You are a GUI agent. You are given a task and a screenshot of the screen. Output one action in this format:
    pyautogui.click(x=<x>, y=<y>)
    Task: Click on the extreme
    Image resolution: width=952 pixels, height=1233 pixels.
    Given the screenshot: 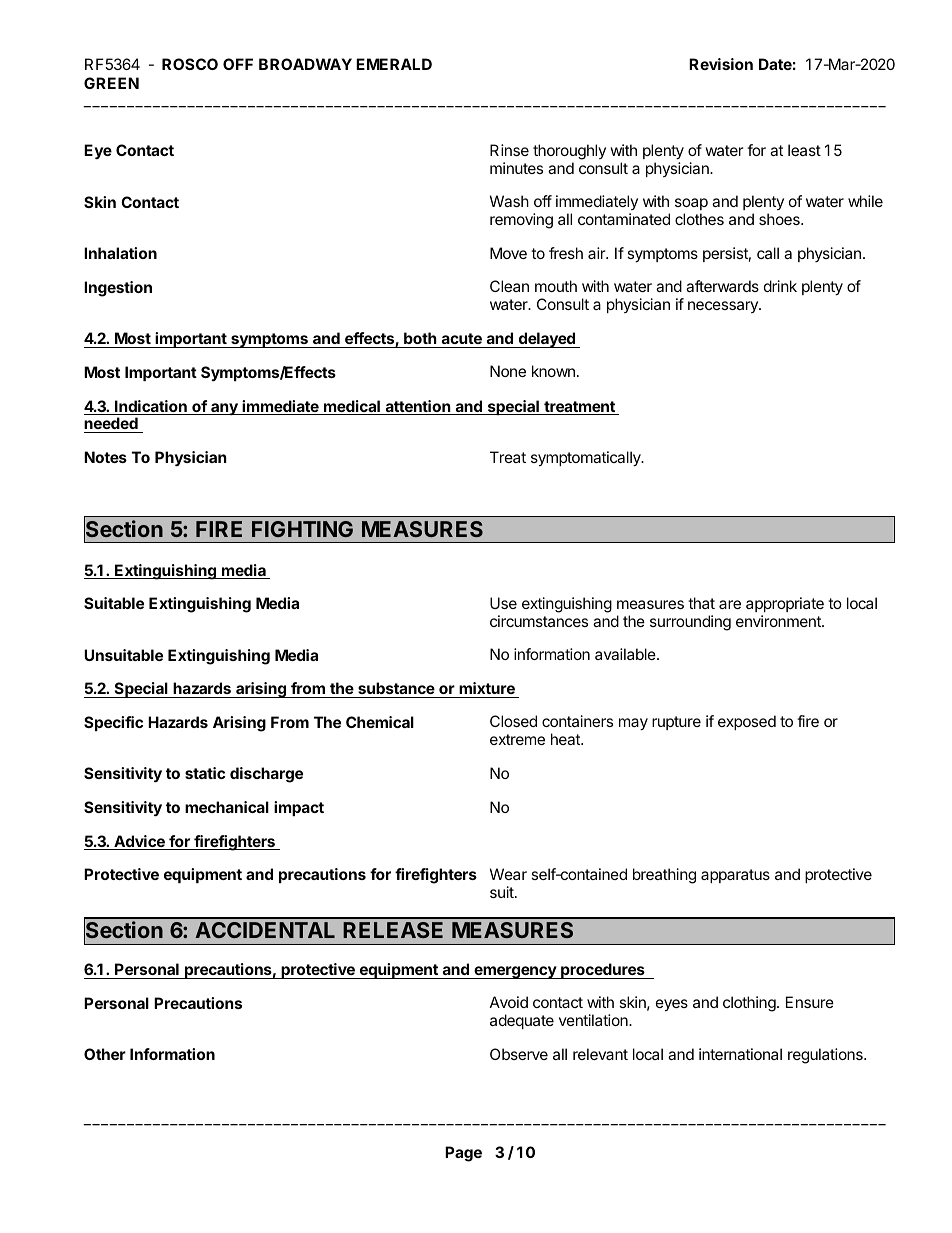 What is the action you would take?
    pyautogui.click(x=517, y=739)
